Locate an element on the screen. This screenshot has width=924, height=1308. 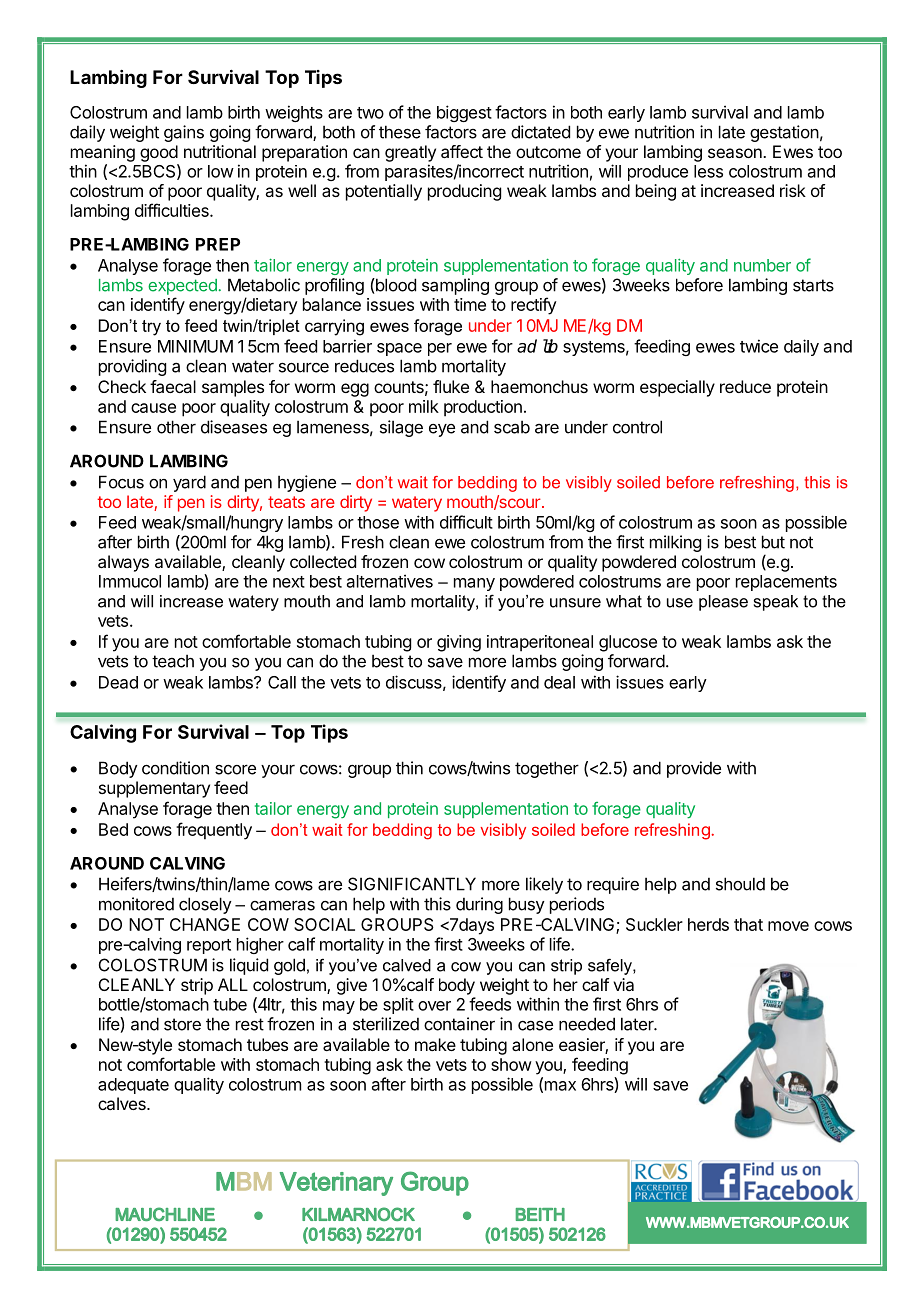
MINIMUM is located at coordinates (195, 346).
